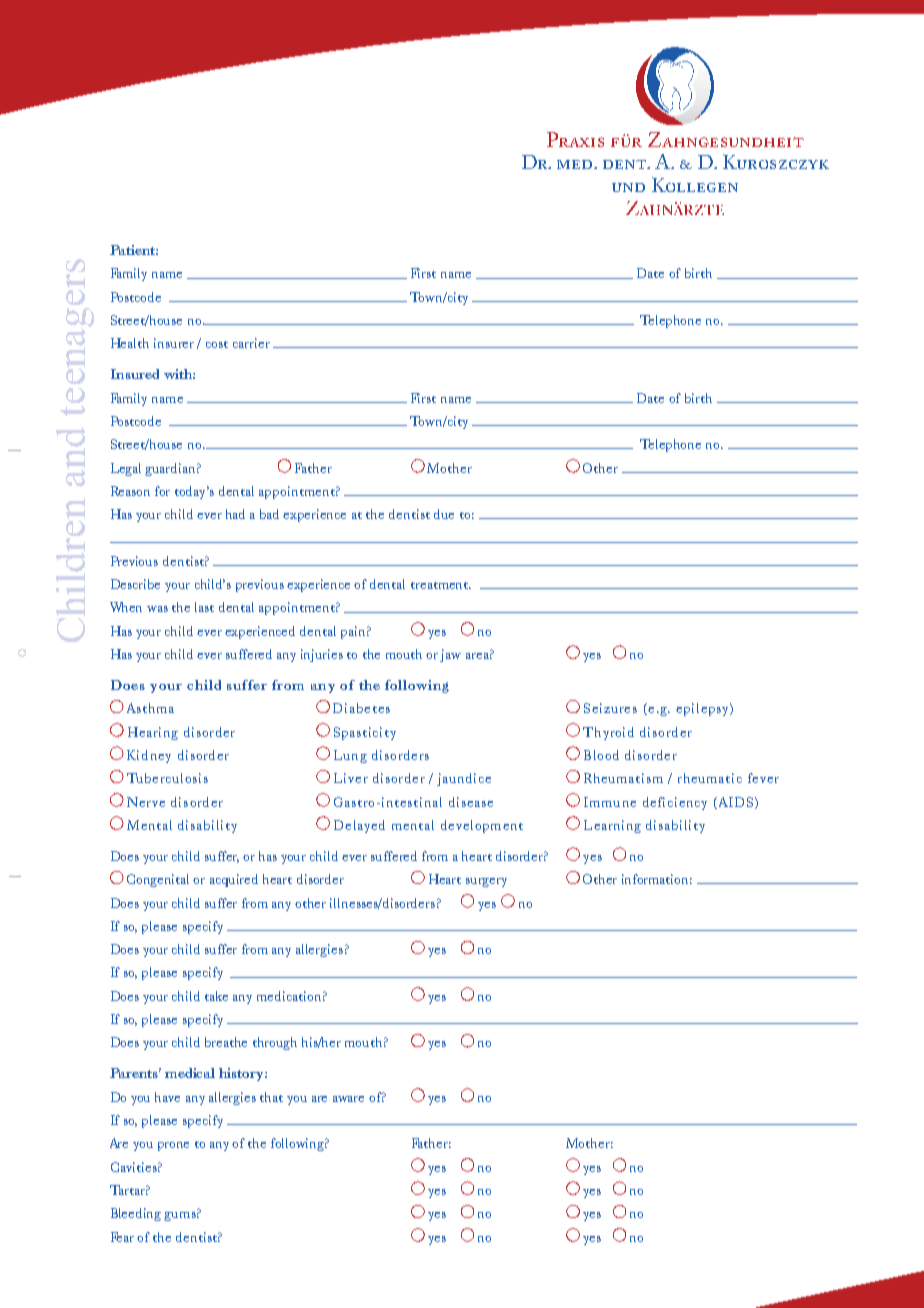 The height and width of the screenshot is (1308, 924). I want to click on surgery, so click(486, 882).
